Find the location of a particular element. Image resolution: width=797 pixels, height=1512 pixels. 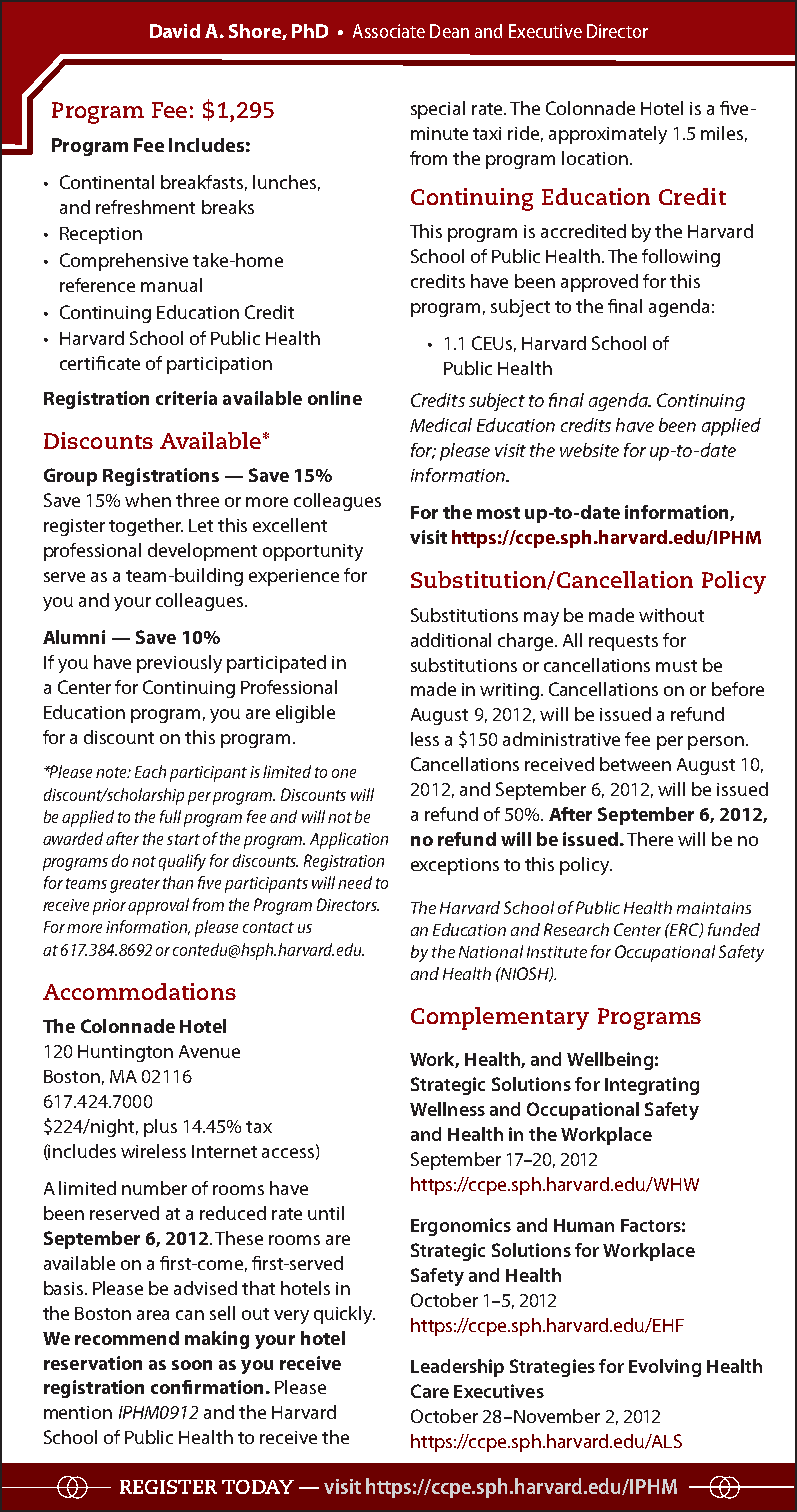

approximately is located at coordinates (608, 135).
